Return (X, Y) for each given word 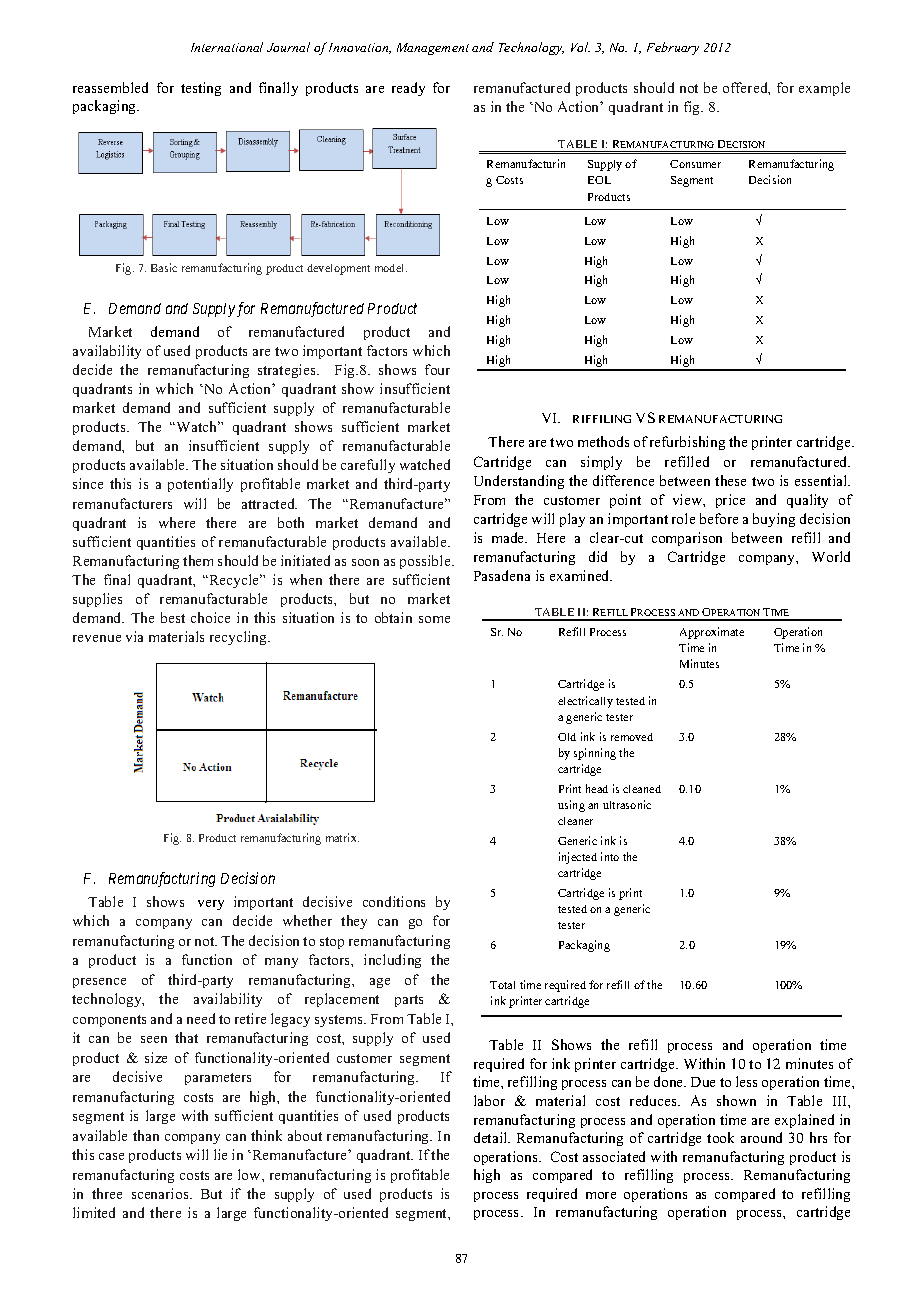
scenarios (161, 1193)
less (746, 1081)
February (673, 48)
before (719, 518)
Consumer (695, 164)
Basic (164, 267)
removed (632, 737)
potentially (200, 485)
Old (567, 737)
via (134, 636)
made (509, 537)
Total (502, 985)
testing (201, 89)
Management (433, 49)
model (391, 268)
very (211, 905)
